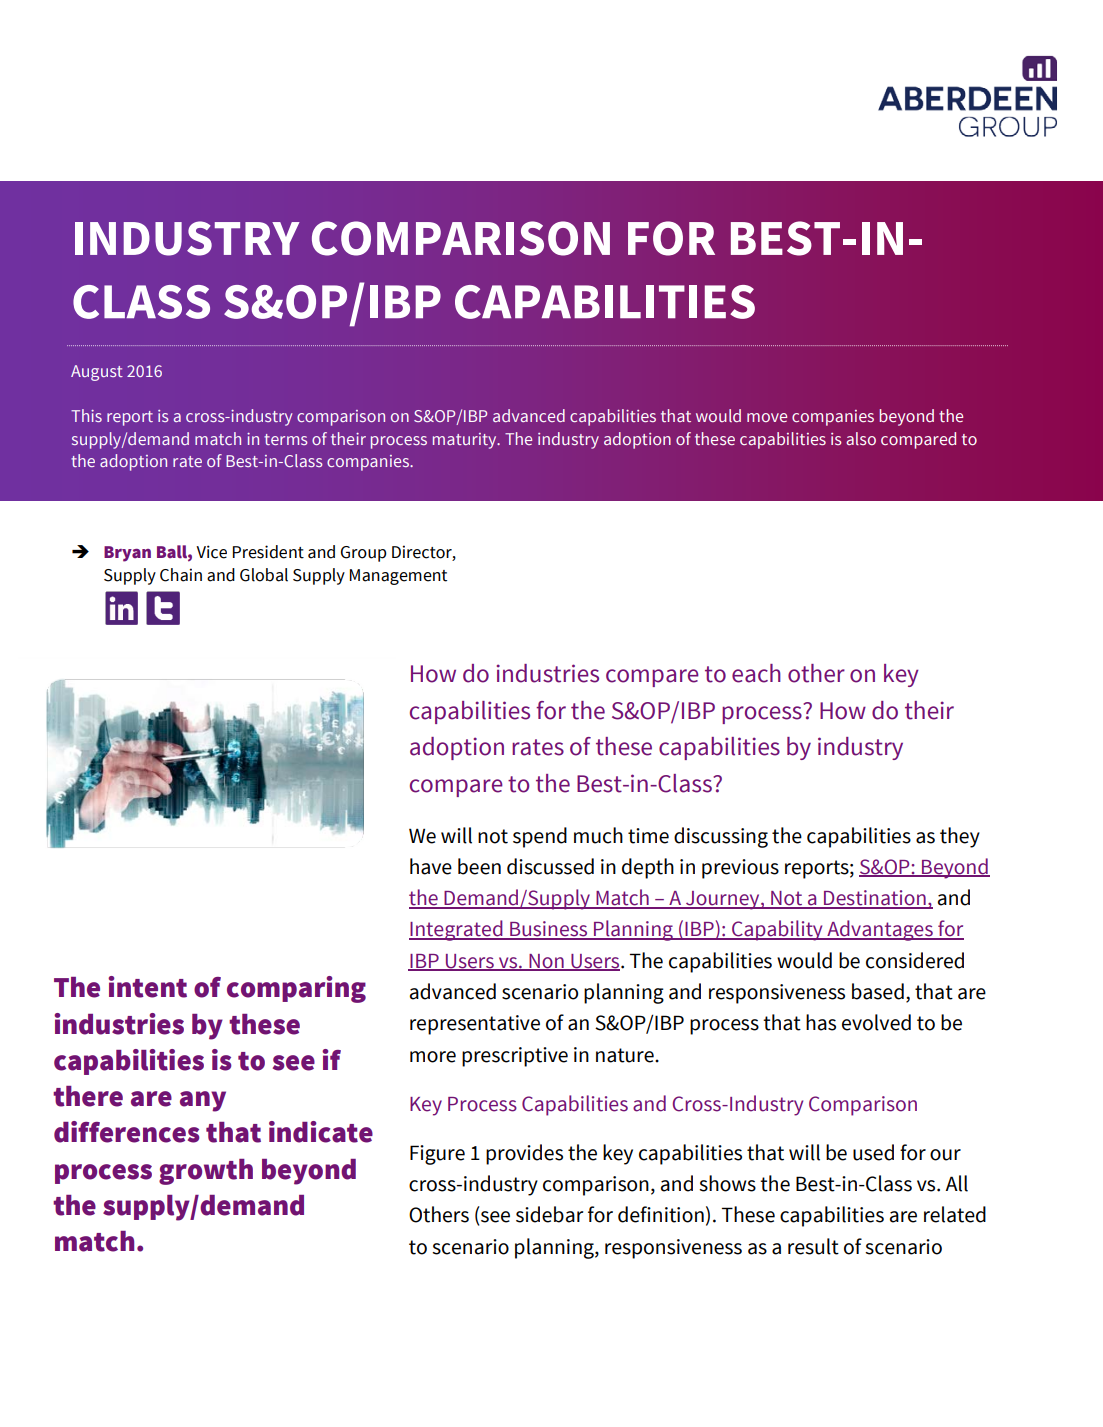 The width and height of the screenshot is (1103, 1427). I want to click on Global, so click(264, 575).
